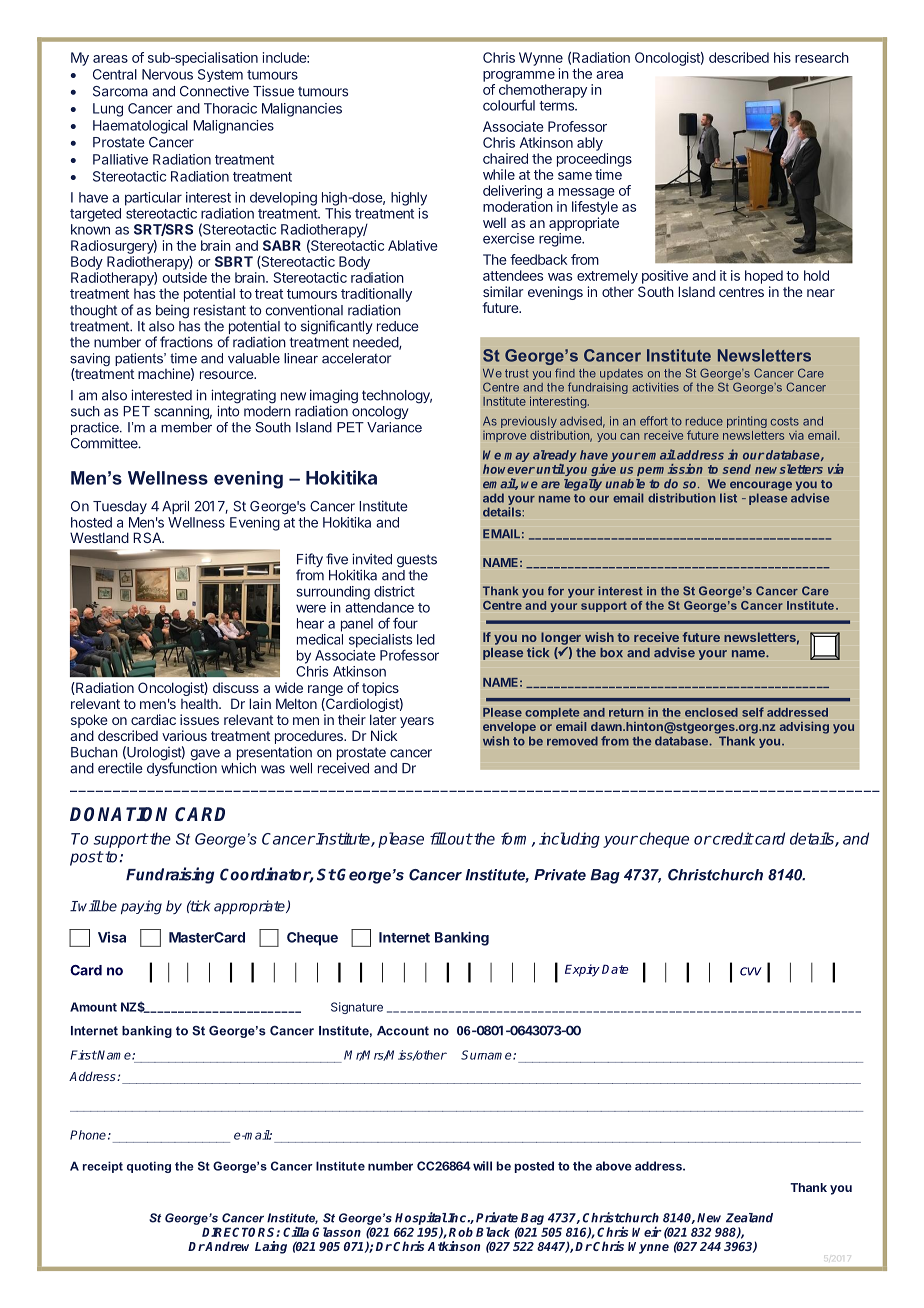  What do you see at coordinates (517, 373) in the screenshot?
I see `trust` at bounding box center [517, 373].
